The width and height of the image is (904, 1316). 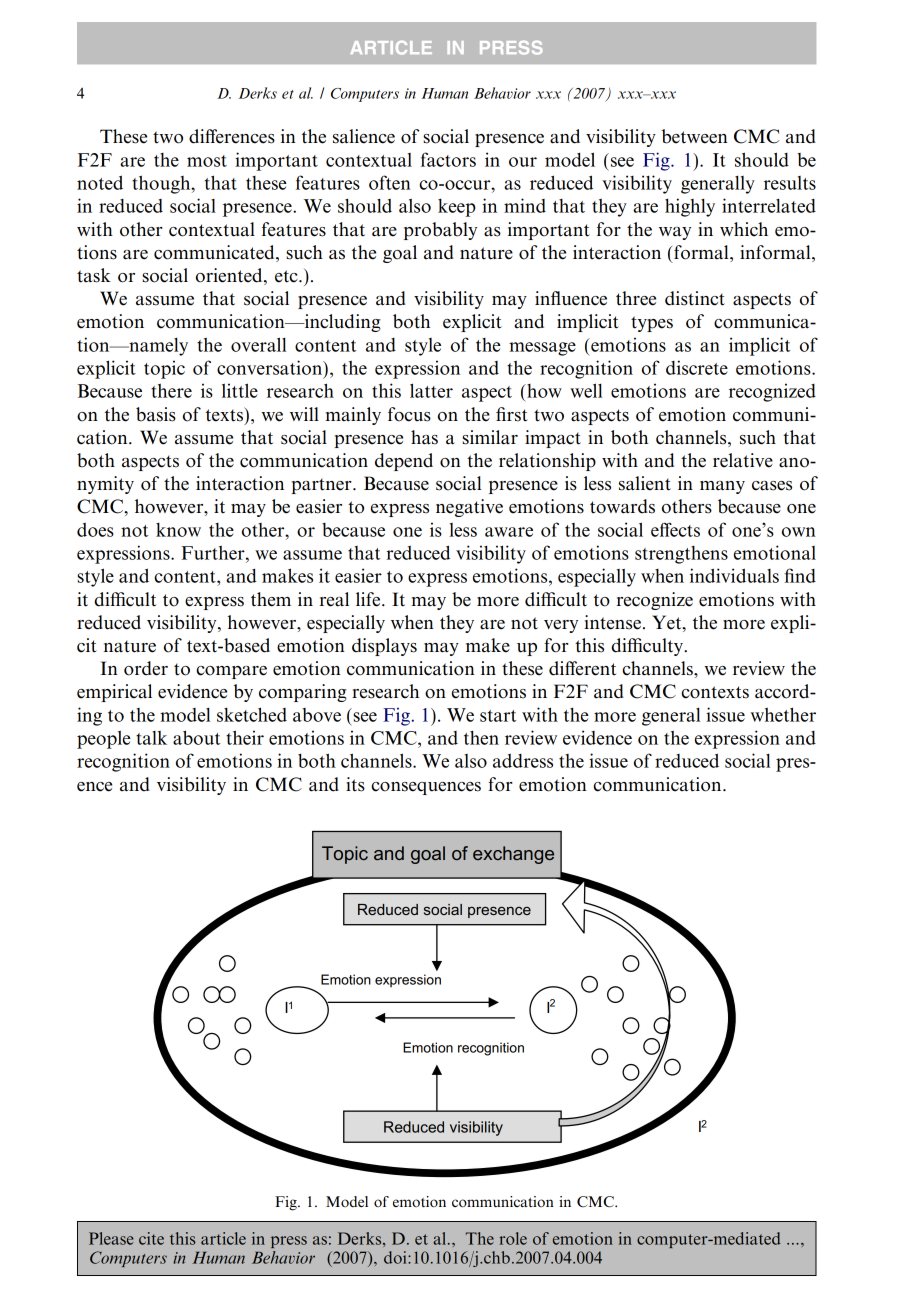 What do you see at coordinates (207, 161) in the image?
I see `most` at bounding box center [207, 161].
